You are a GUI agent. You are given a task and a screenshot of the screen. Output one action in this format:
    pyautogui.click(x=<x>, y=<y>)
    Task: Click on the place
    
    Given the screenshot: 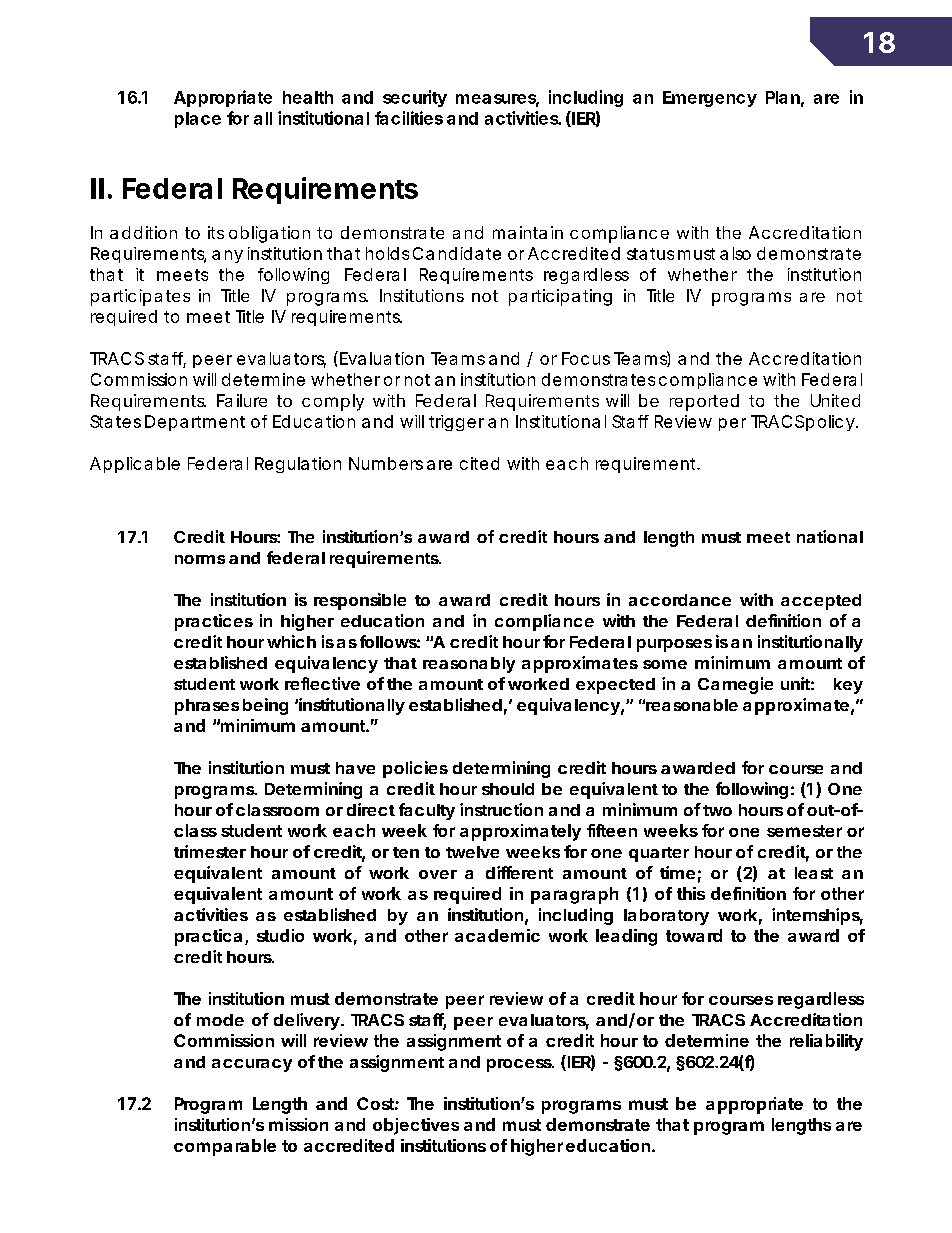 What is the action you would take?
    pyautogui.click(x=198, y=120)
